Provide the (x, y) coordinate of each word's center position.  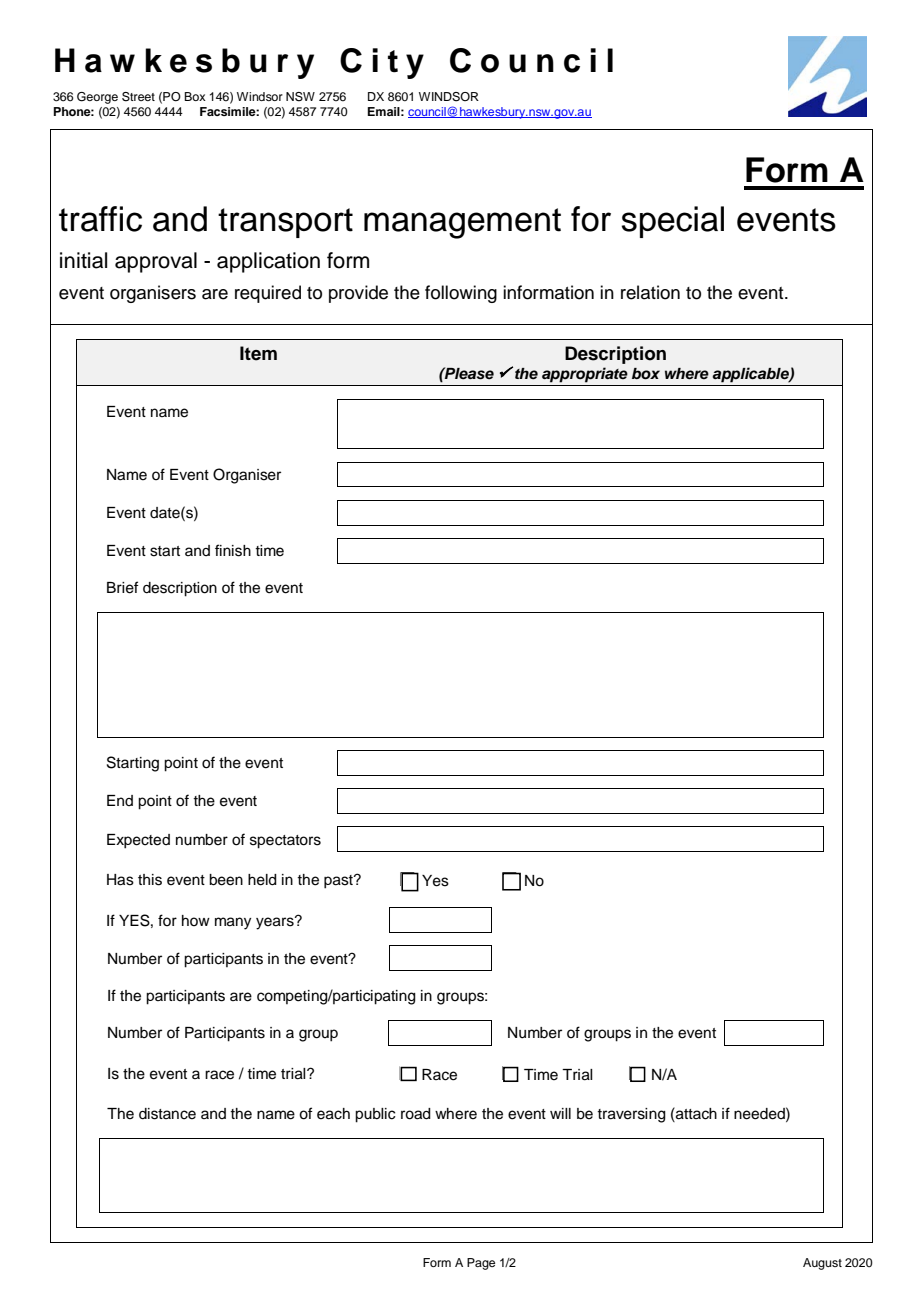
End (120, 800)
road (416, 1114)
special (672, 222)
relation (650, 292)
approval (156, 262)
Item (258, 353)
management (462, 223)
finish (233, 550)
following (461, 294)
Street (138, 97)
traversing (631, 1115)
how (196, 920)
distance (167, 1114)
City (382, 63)
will (560, 1113)
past (339, 882)
